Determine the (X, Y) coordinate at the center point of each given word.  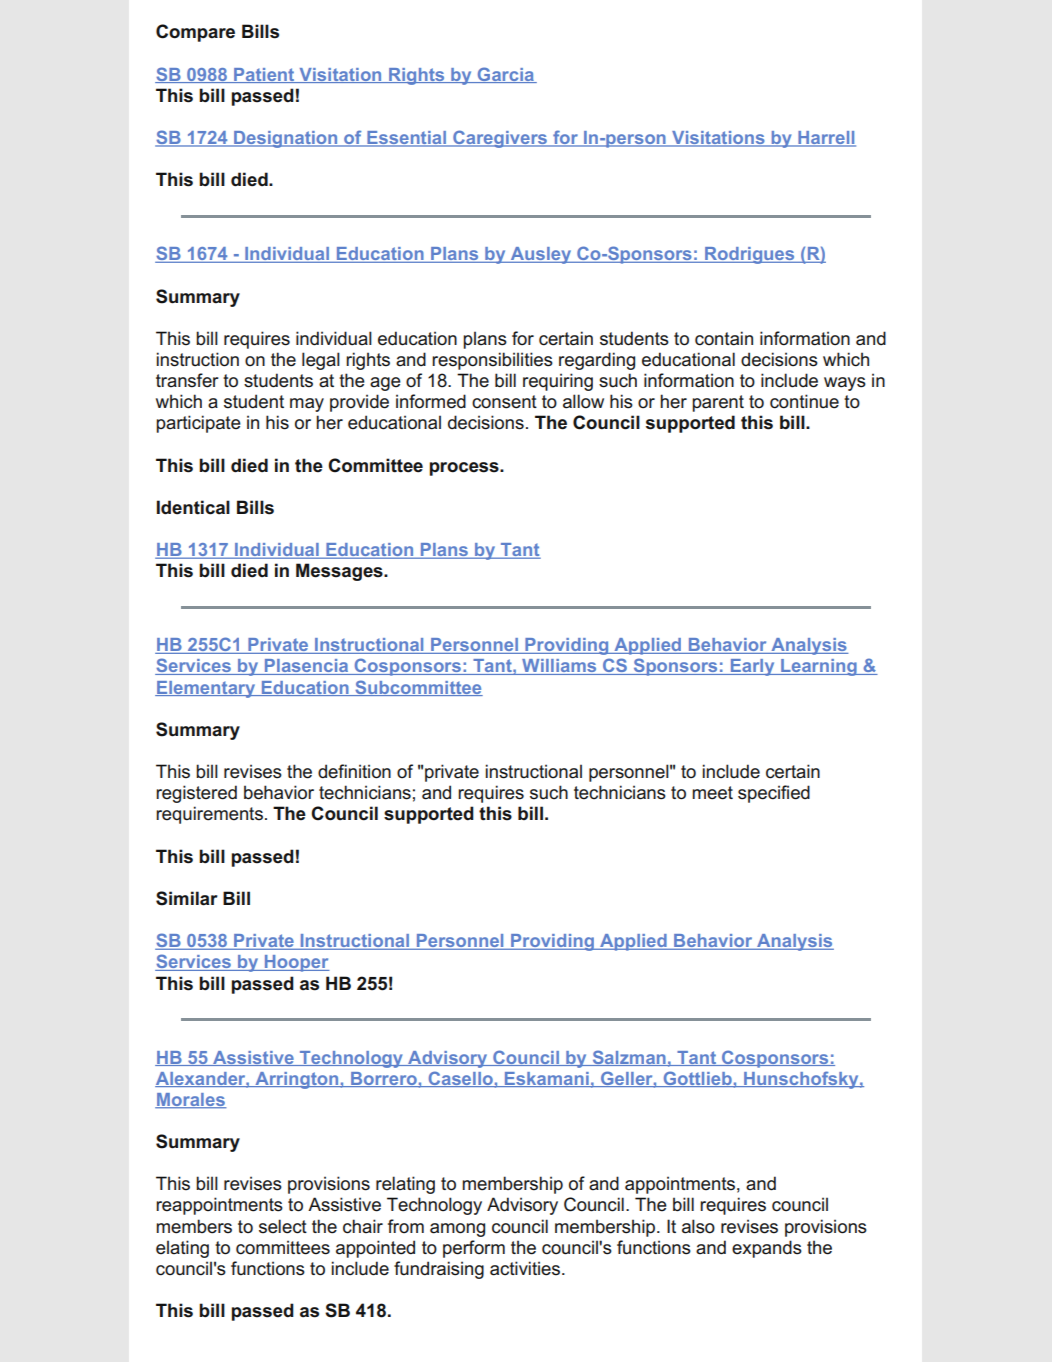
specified (774, 794)
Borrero (384, 1079)
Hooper (296, 963)
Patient (264, 75)
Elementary (206, 689)
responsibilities (492, 361)
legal (321, 361)
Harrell (826, 139)
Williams (559, 667)
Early (752, 667)
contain (724, 338)
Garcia (505, 75)
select (283, 1226)
